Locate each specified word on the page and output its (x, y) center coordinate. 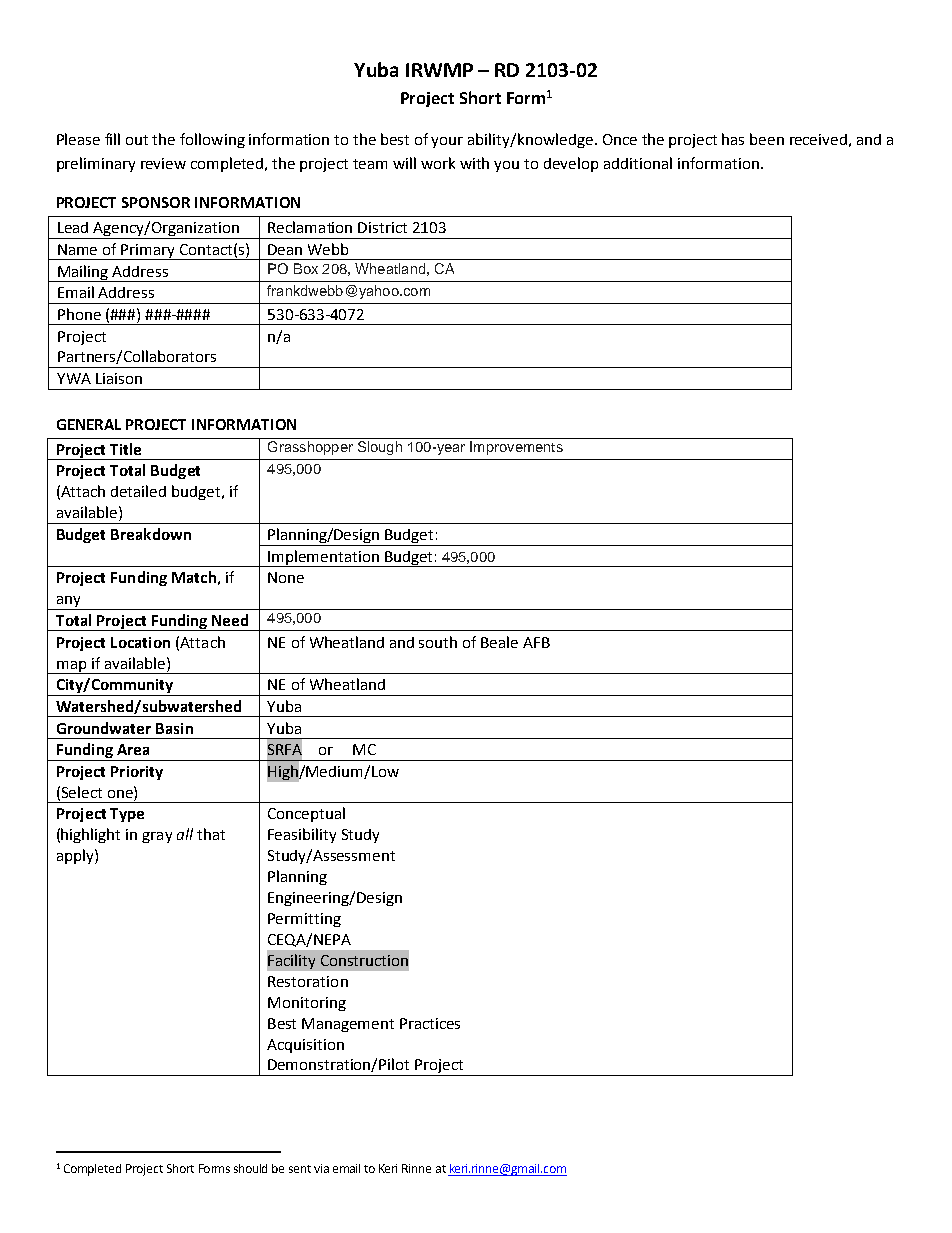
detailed (138, 491)
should (250, 1168)
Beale (499, 642)
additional (638, 163)
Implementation (323, 558)
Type (127, 815)
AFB (536, 642)
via (321, 1168)
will (404, 163)
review (163, 163)
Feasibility (302, 835)
